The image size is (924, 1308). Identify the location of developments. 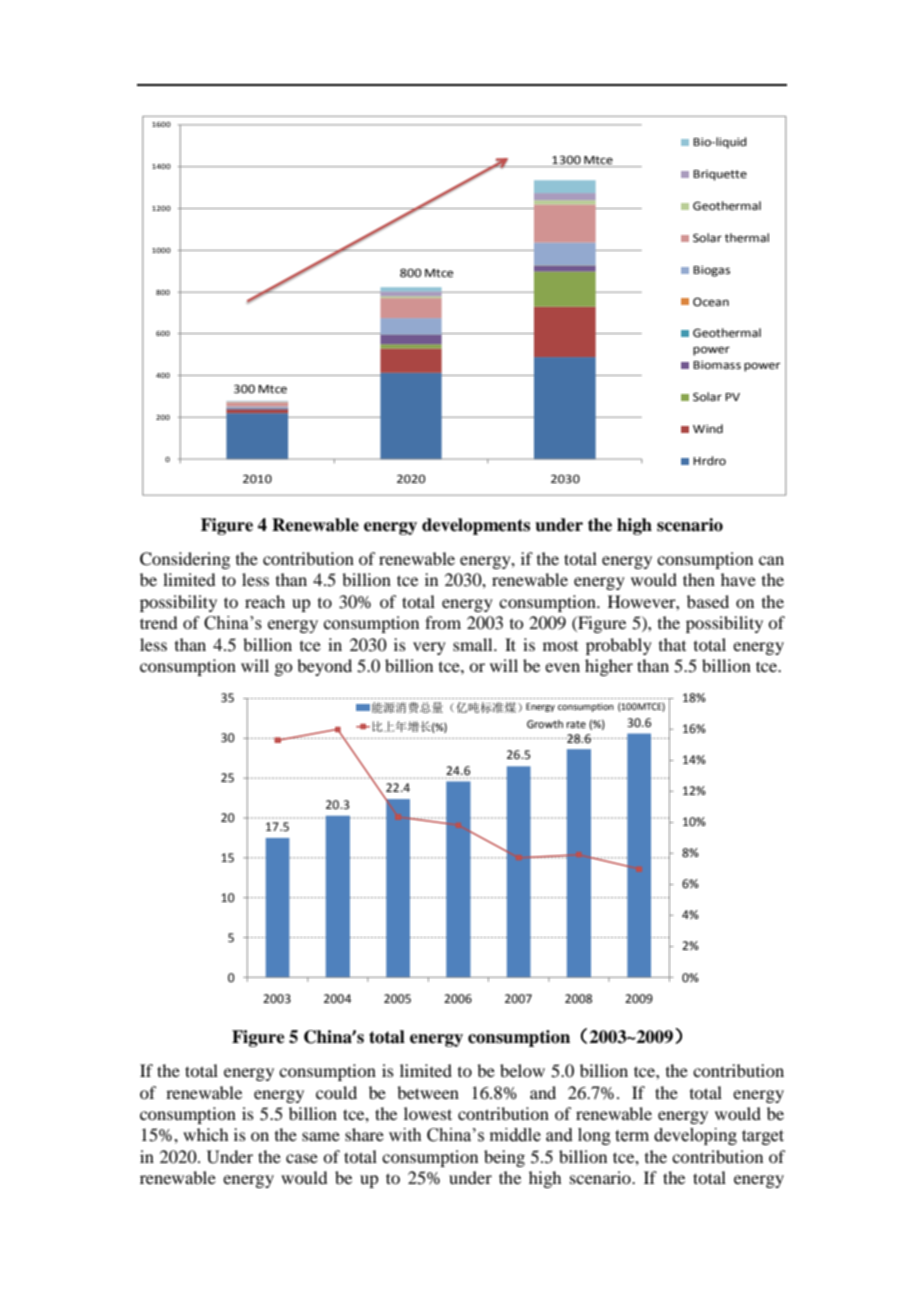
(476, 526).
